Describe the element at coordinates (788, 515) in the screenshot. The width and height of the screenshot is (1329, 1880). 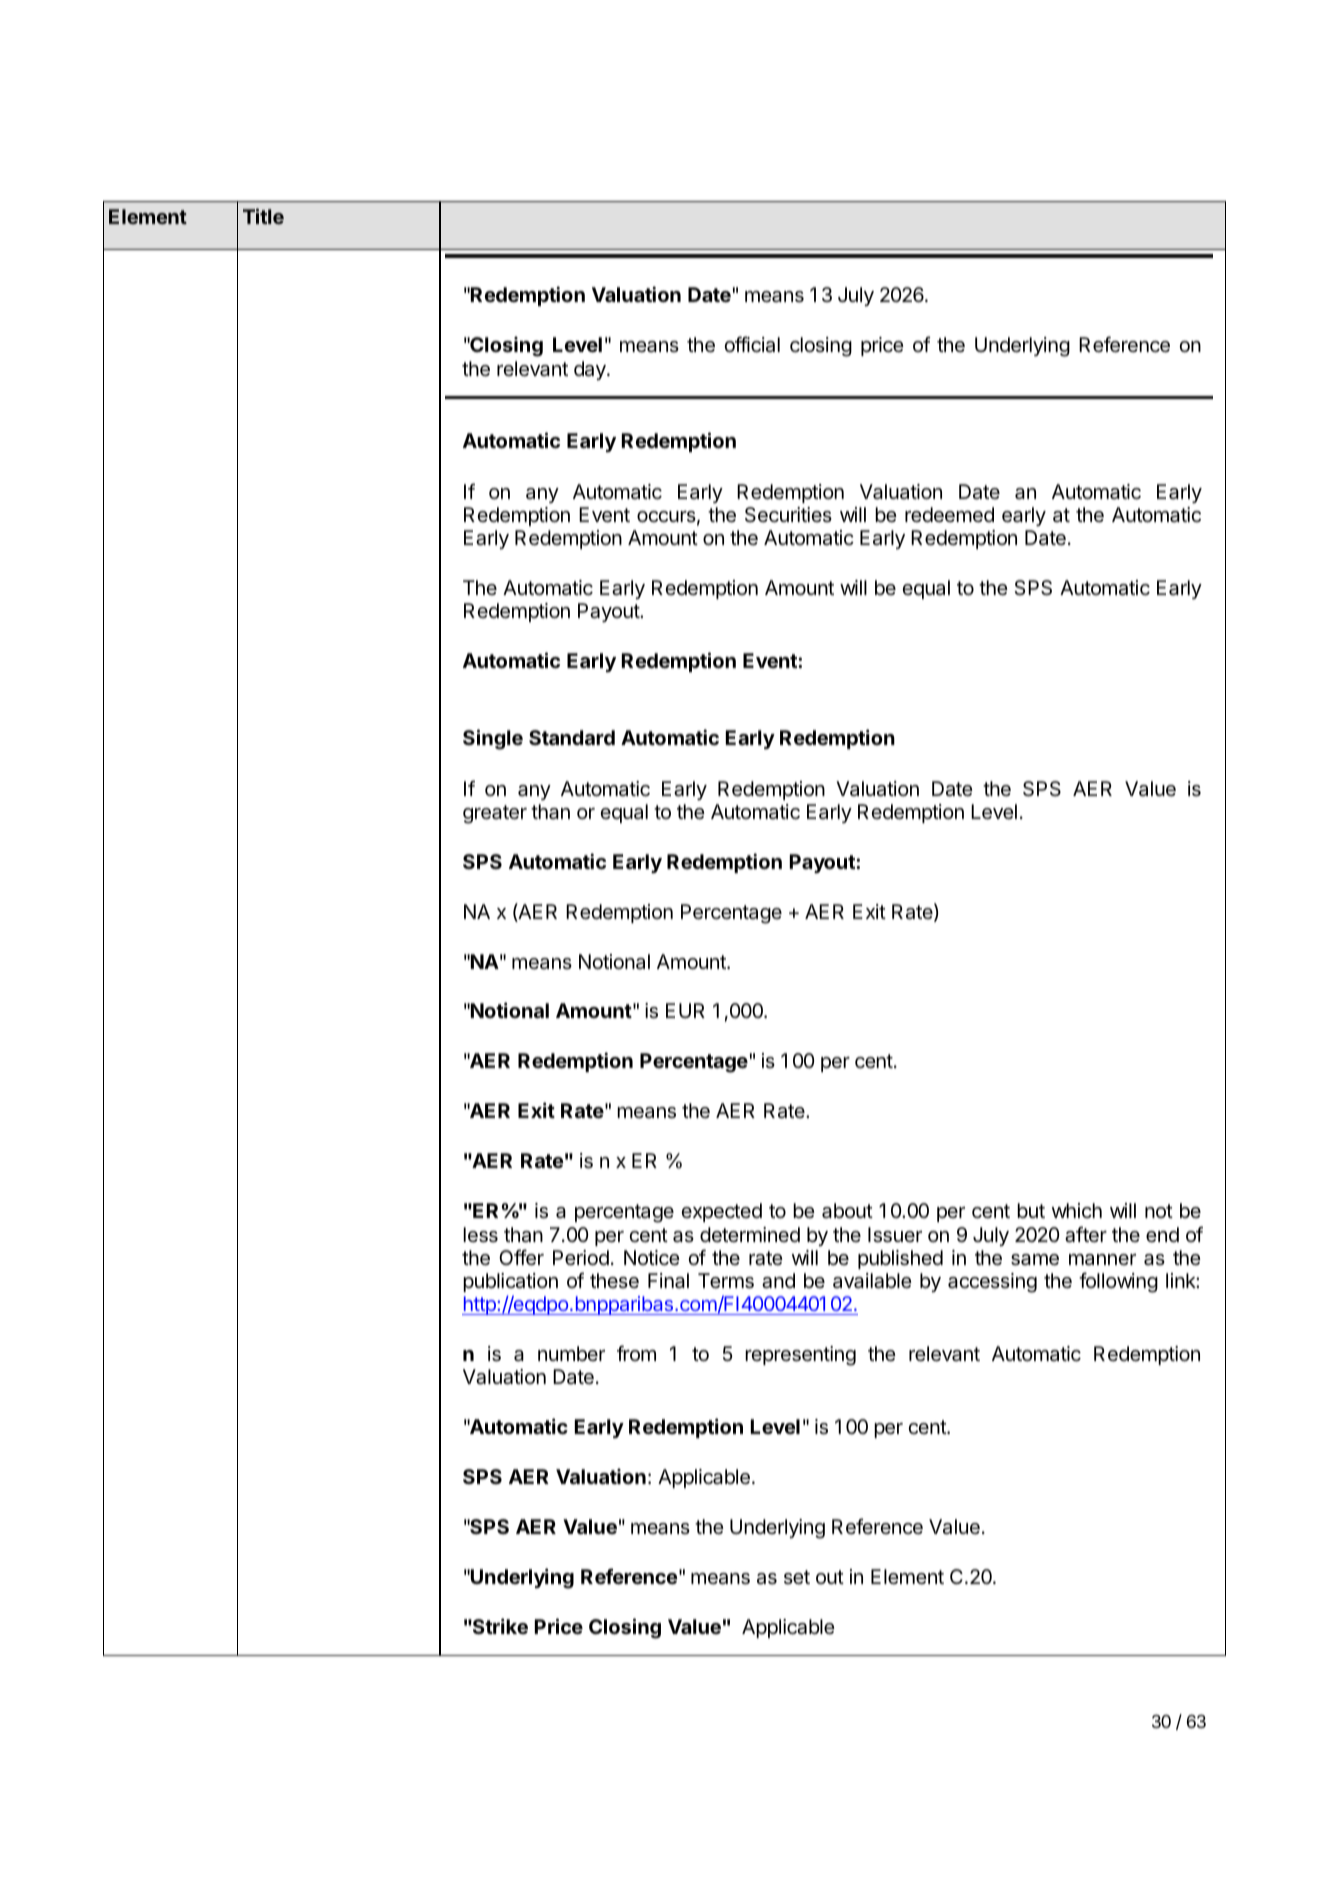
I see `Securities` at that location.
